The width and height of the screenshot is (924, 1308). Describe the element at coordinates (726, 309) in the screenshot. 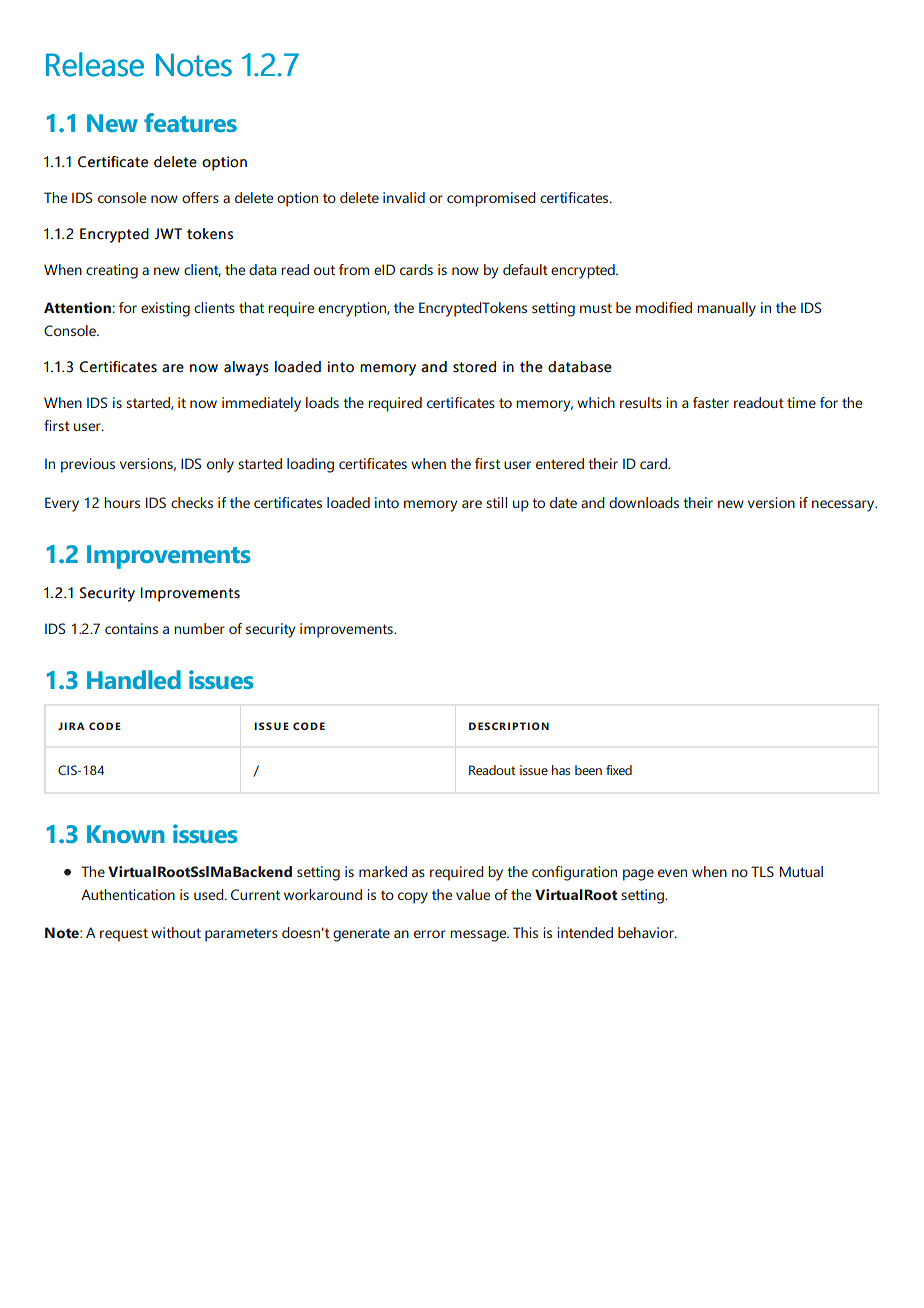

I see `manually` at that location.
